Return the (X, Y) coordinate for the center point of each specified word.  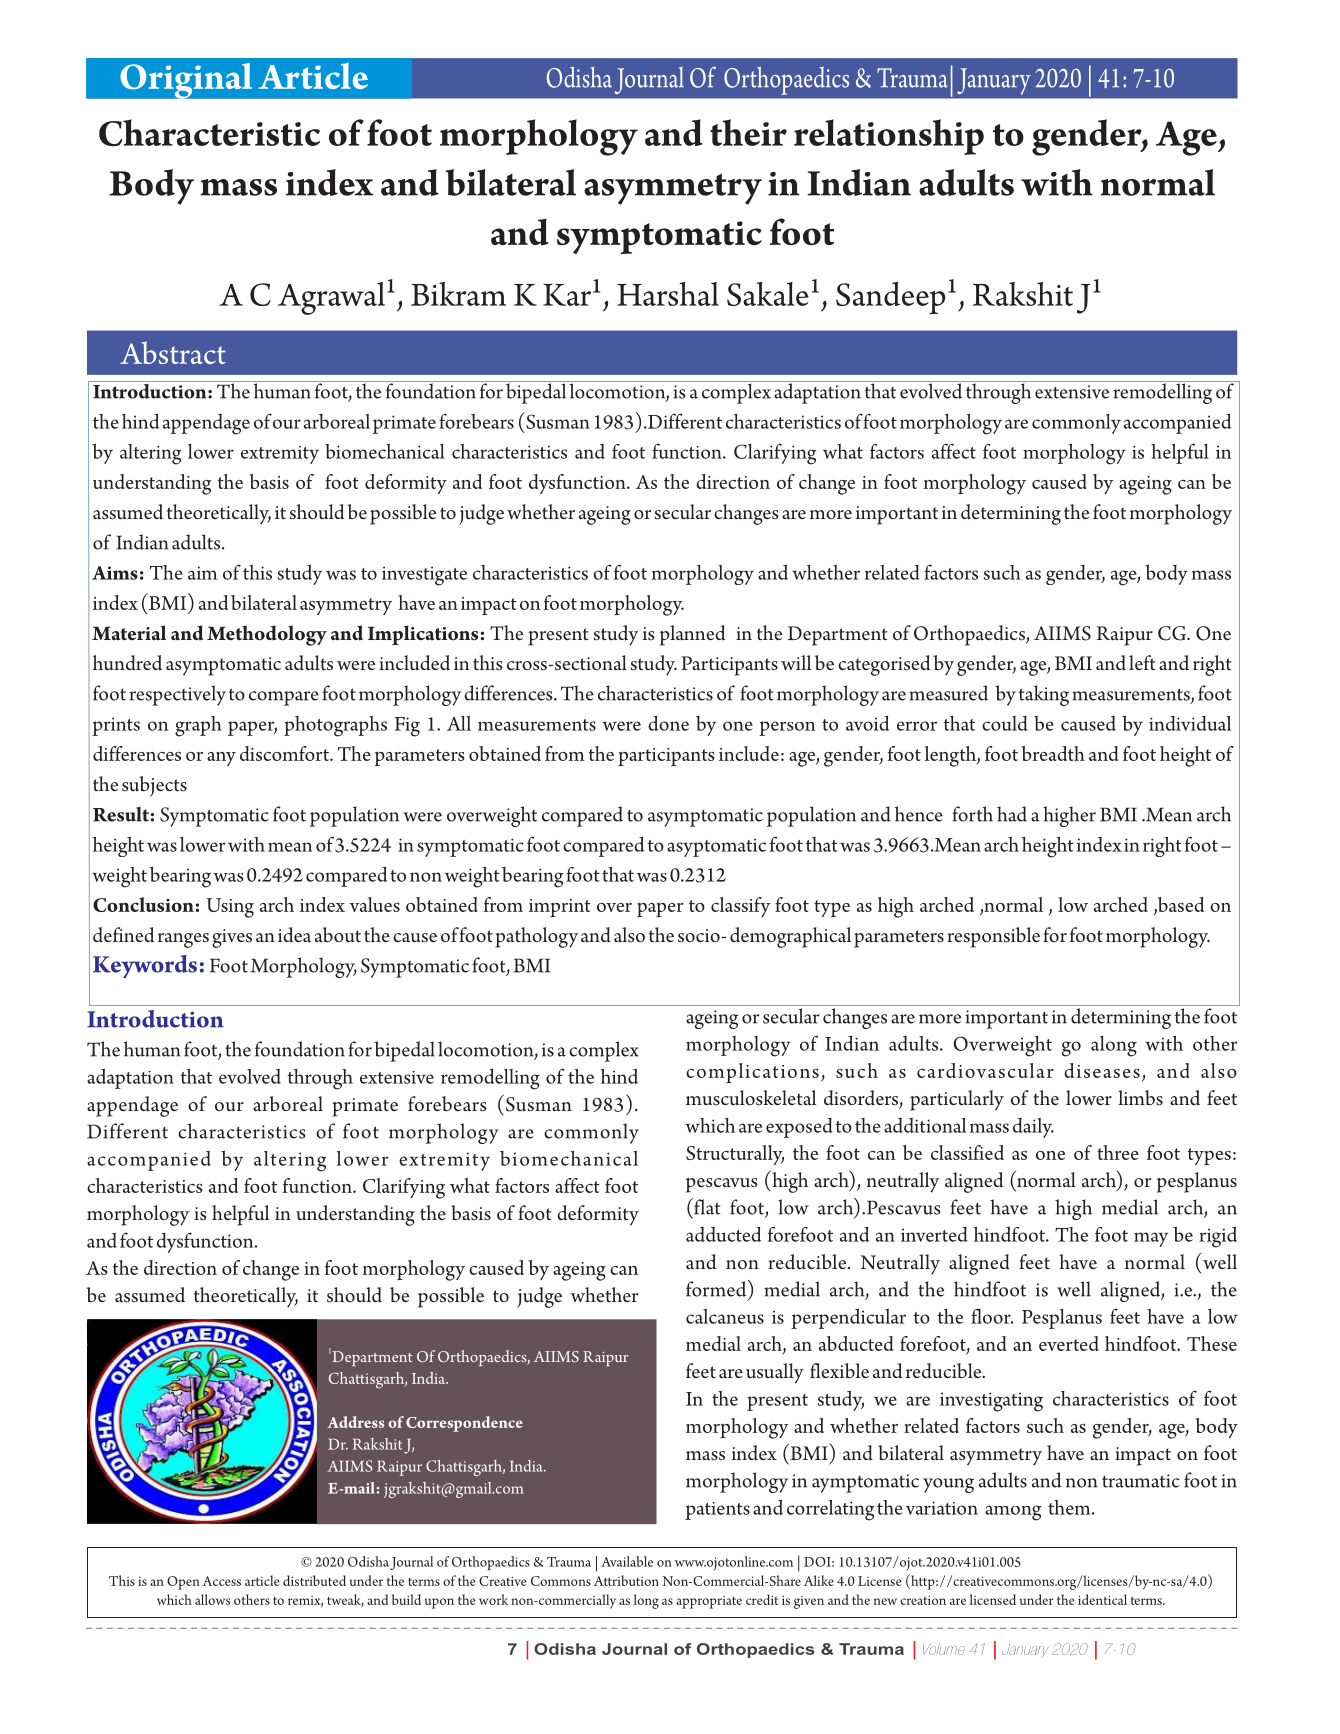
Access (221, 1581)
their (748, 132)
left (1142, 662)
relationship (889, 137)
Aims (115, 573)
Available (627, 1561)
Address (356, 1422)
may (1151, 1239)
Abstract (173, 352)
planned (692, 635)
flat (706, 1206)
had (1012, 814)
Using (230, 908)
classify (741, 907)
